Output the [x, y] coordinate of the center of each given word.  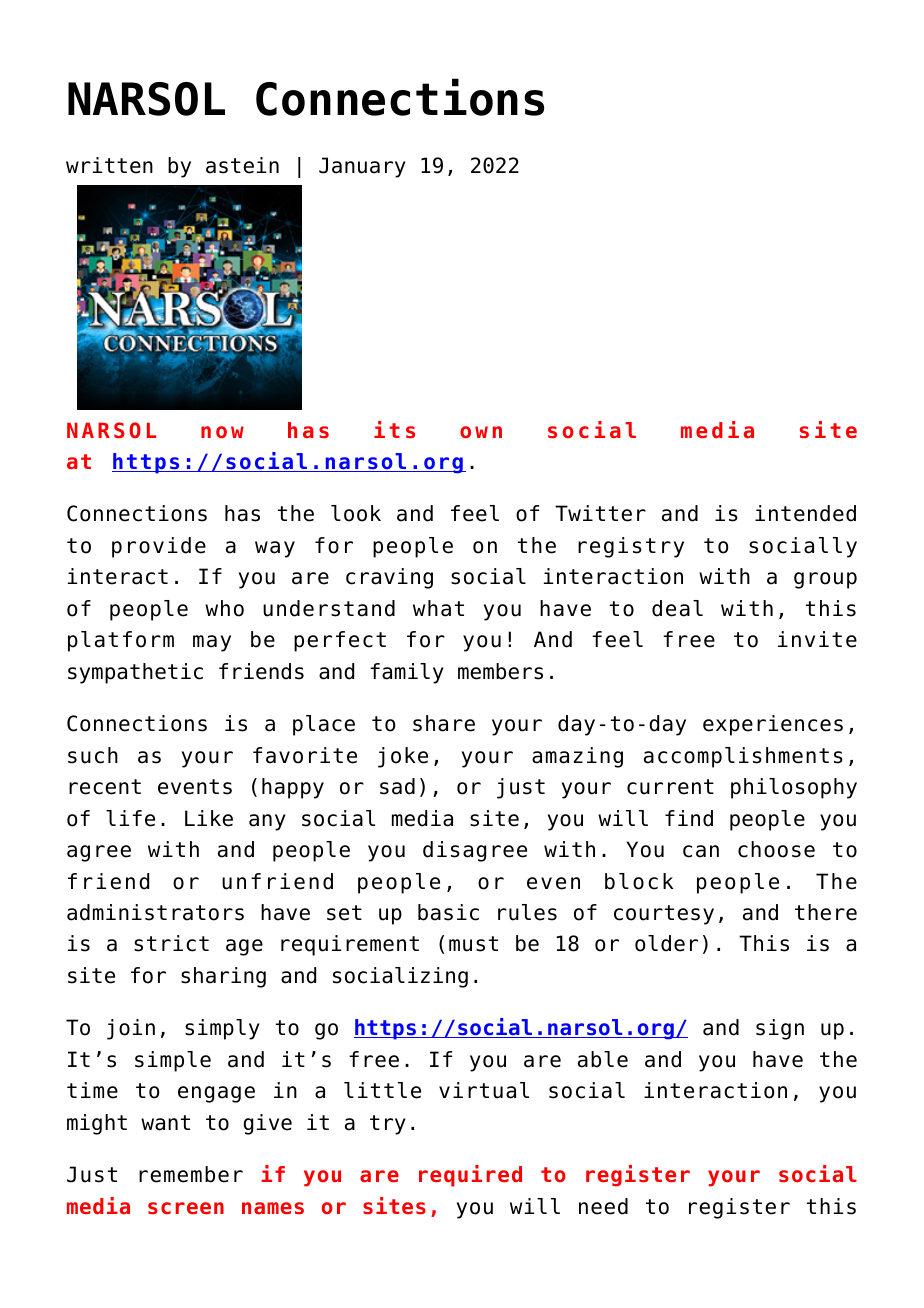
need [603, 1206]
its [394, 429]
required [470, 1176]
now [222, 432]
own [481, 432]
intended [805, 513]
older [666, 943]
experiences [773, 725]
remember [191, 1174]
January [362, 167]
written [109, 165]
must [473, 944]
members [500, 671]
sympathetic [135, 673]
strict [171, 943]
